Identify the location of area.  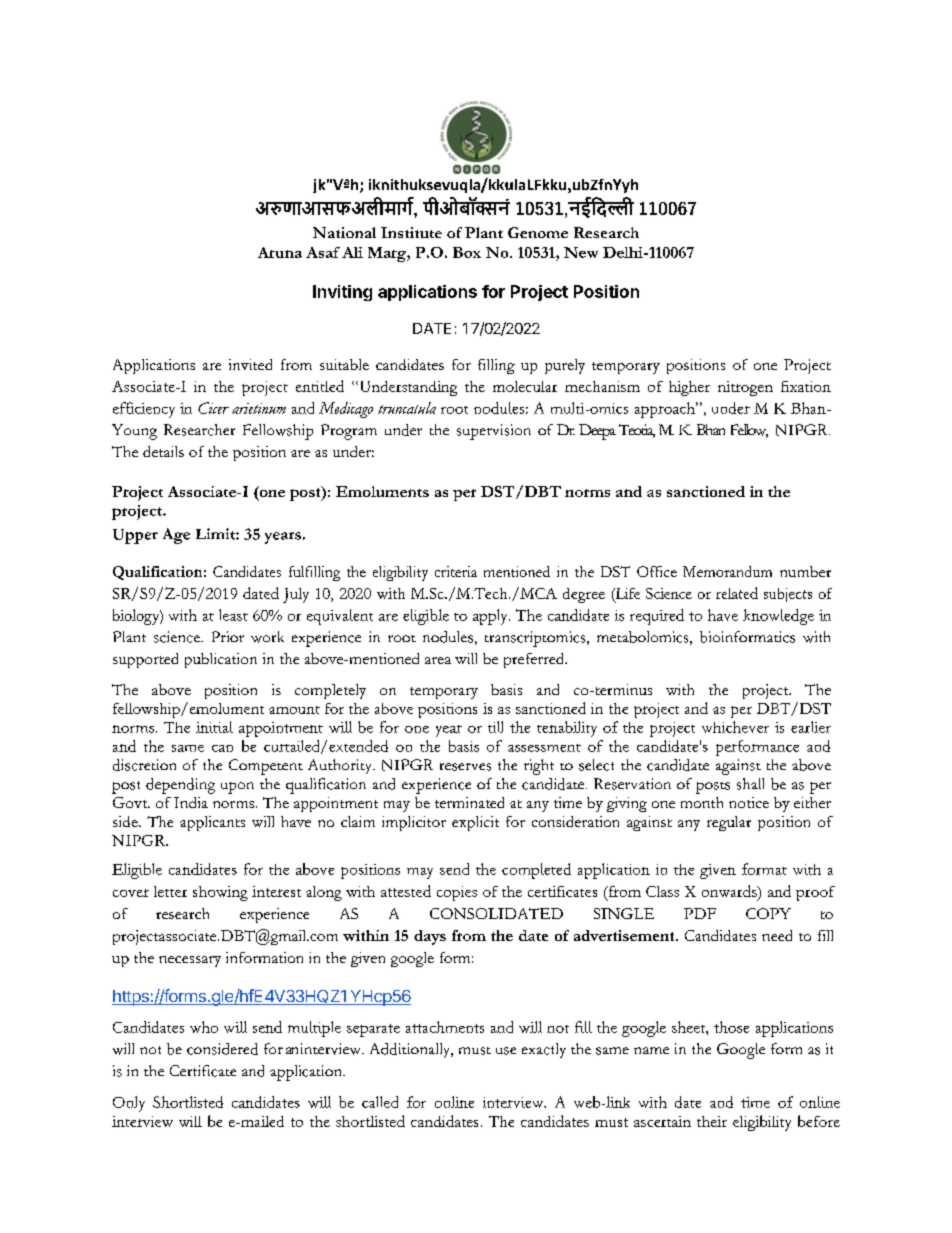
(438, 660).
